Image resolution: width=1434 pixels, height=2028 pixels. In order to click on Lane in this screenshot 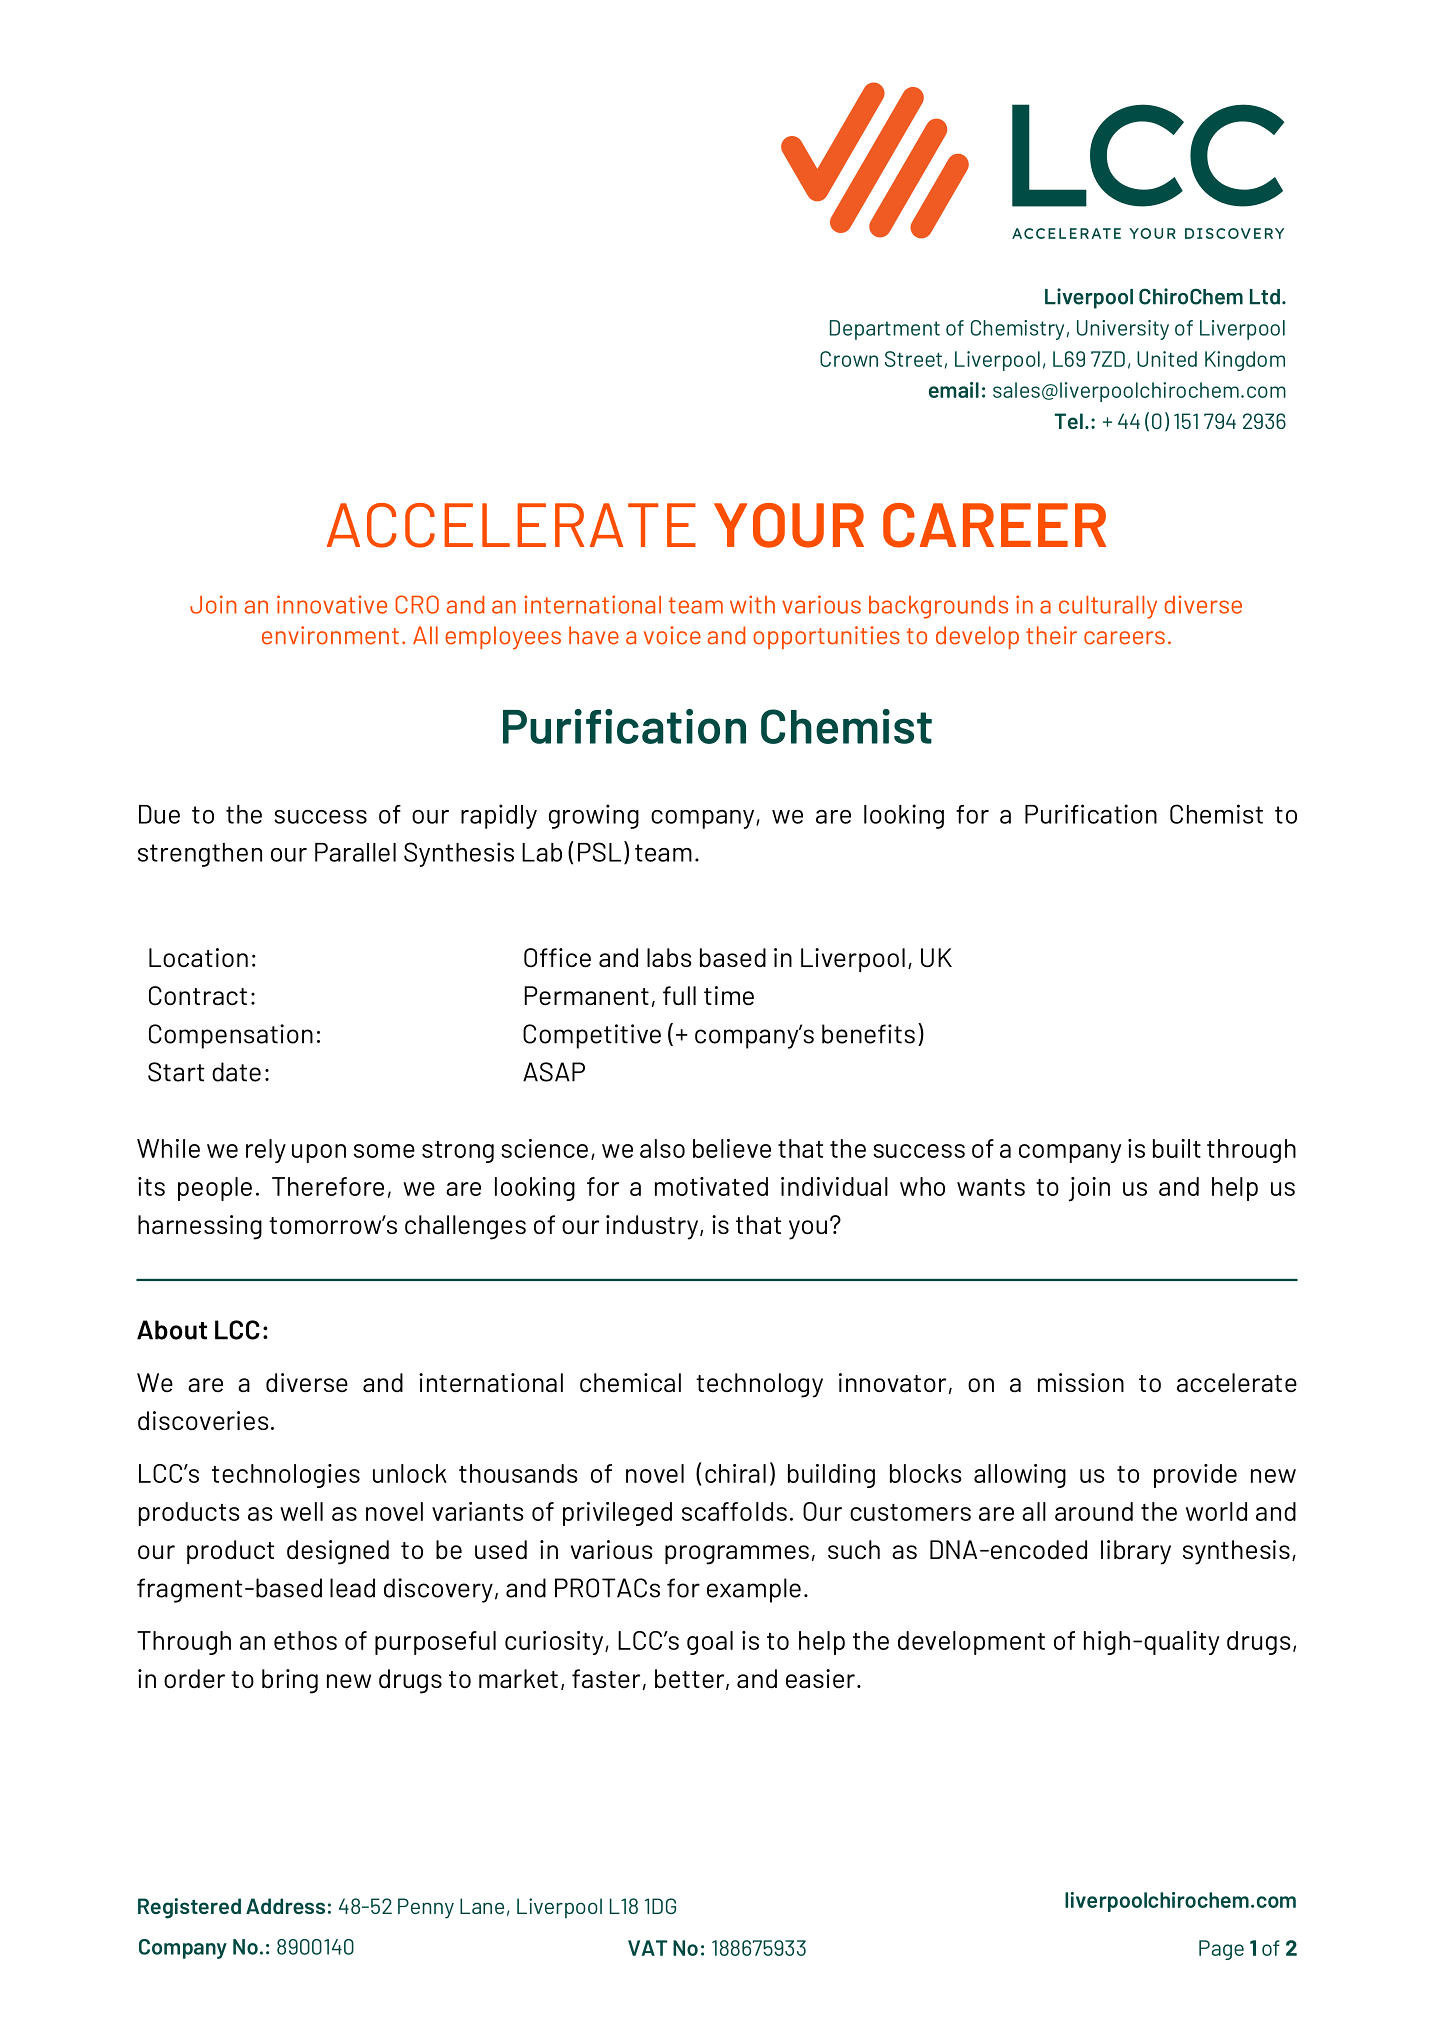, I will do `click(482, 1906)`.
